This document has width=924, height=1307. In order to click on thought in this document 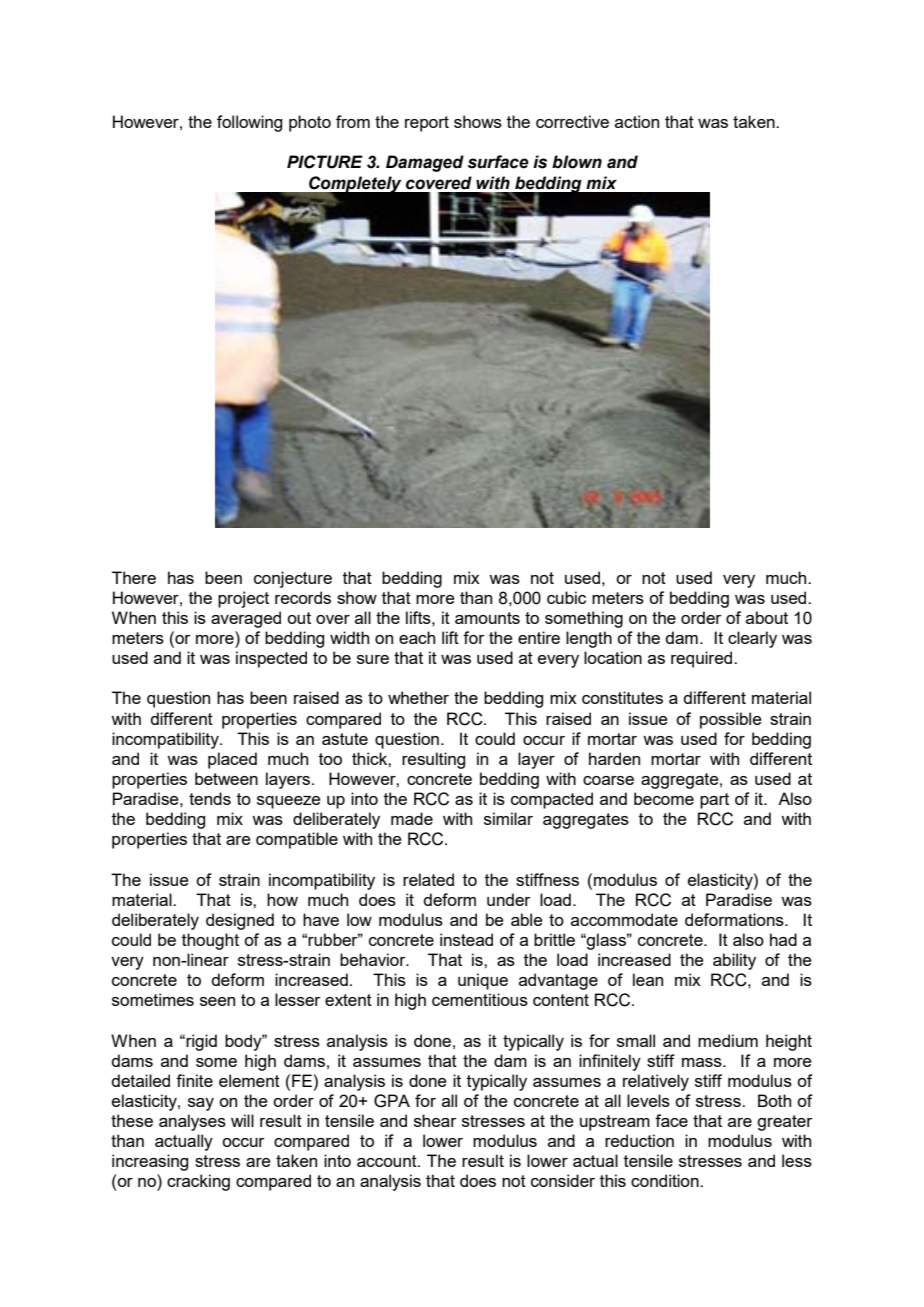, I will do `click(210, 941)`.
